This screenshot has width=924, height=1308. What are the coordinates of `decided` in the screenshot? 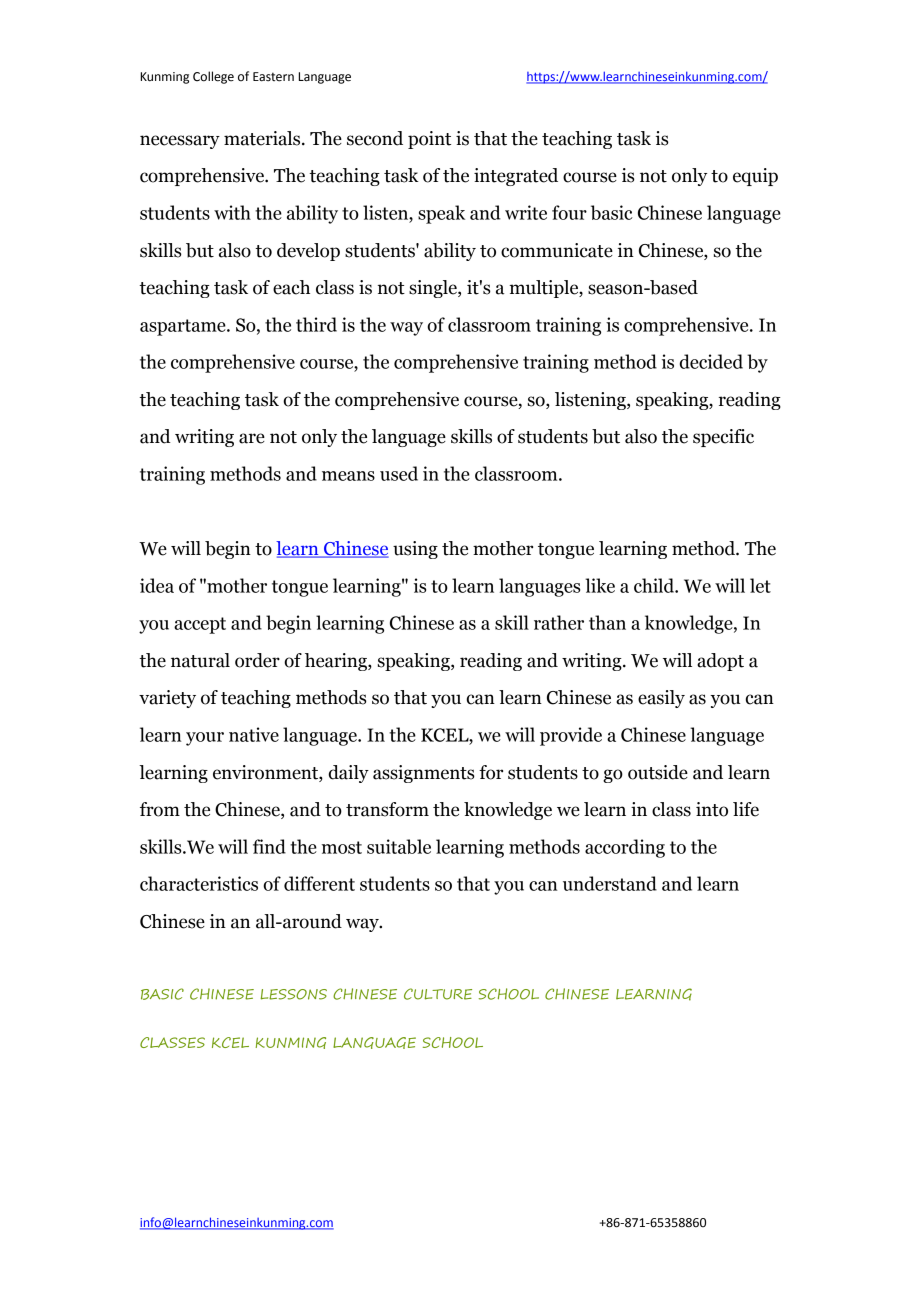 It's located at (711, 361).
